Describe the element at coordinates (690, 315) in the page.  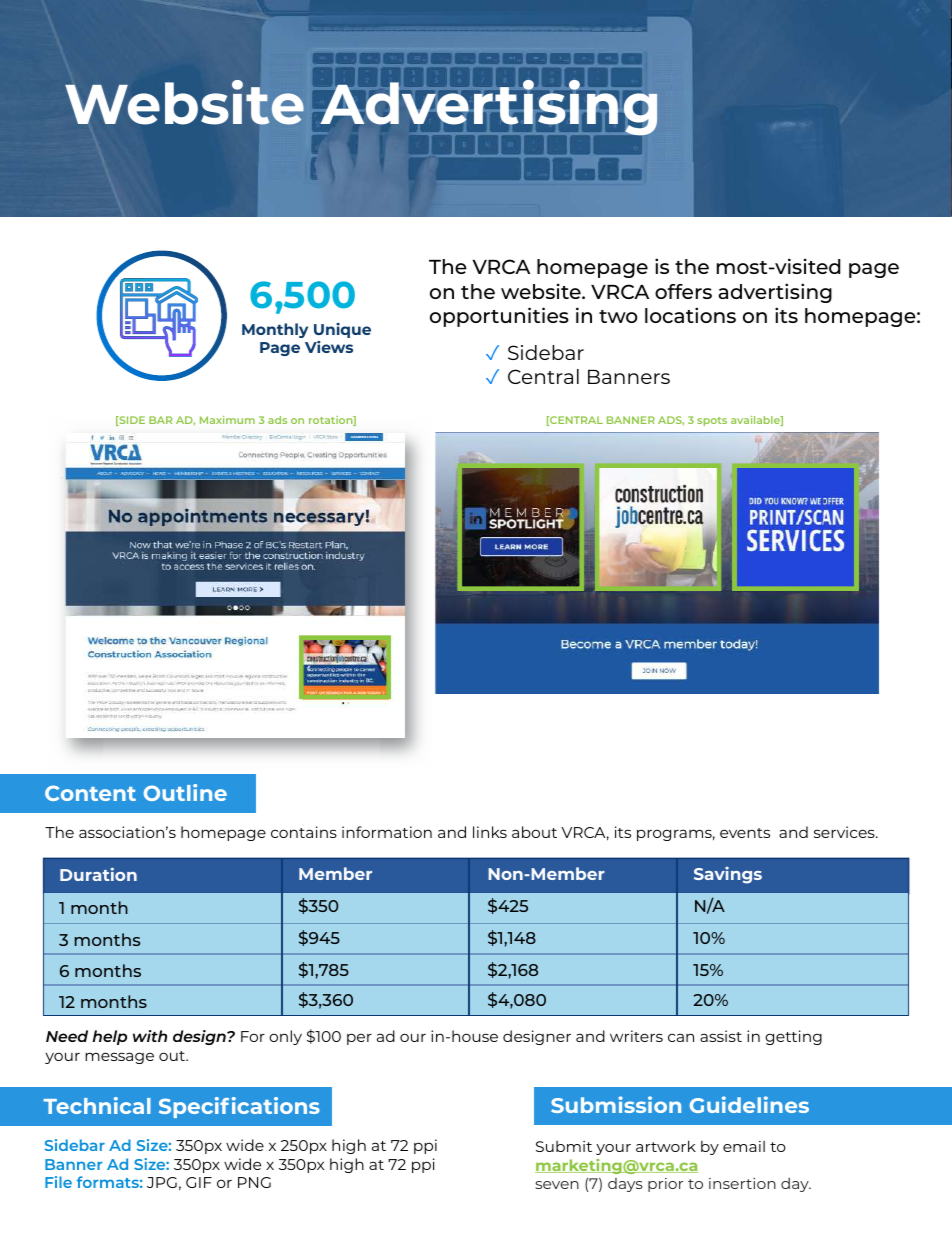
I see `locations` at that location.
